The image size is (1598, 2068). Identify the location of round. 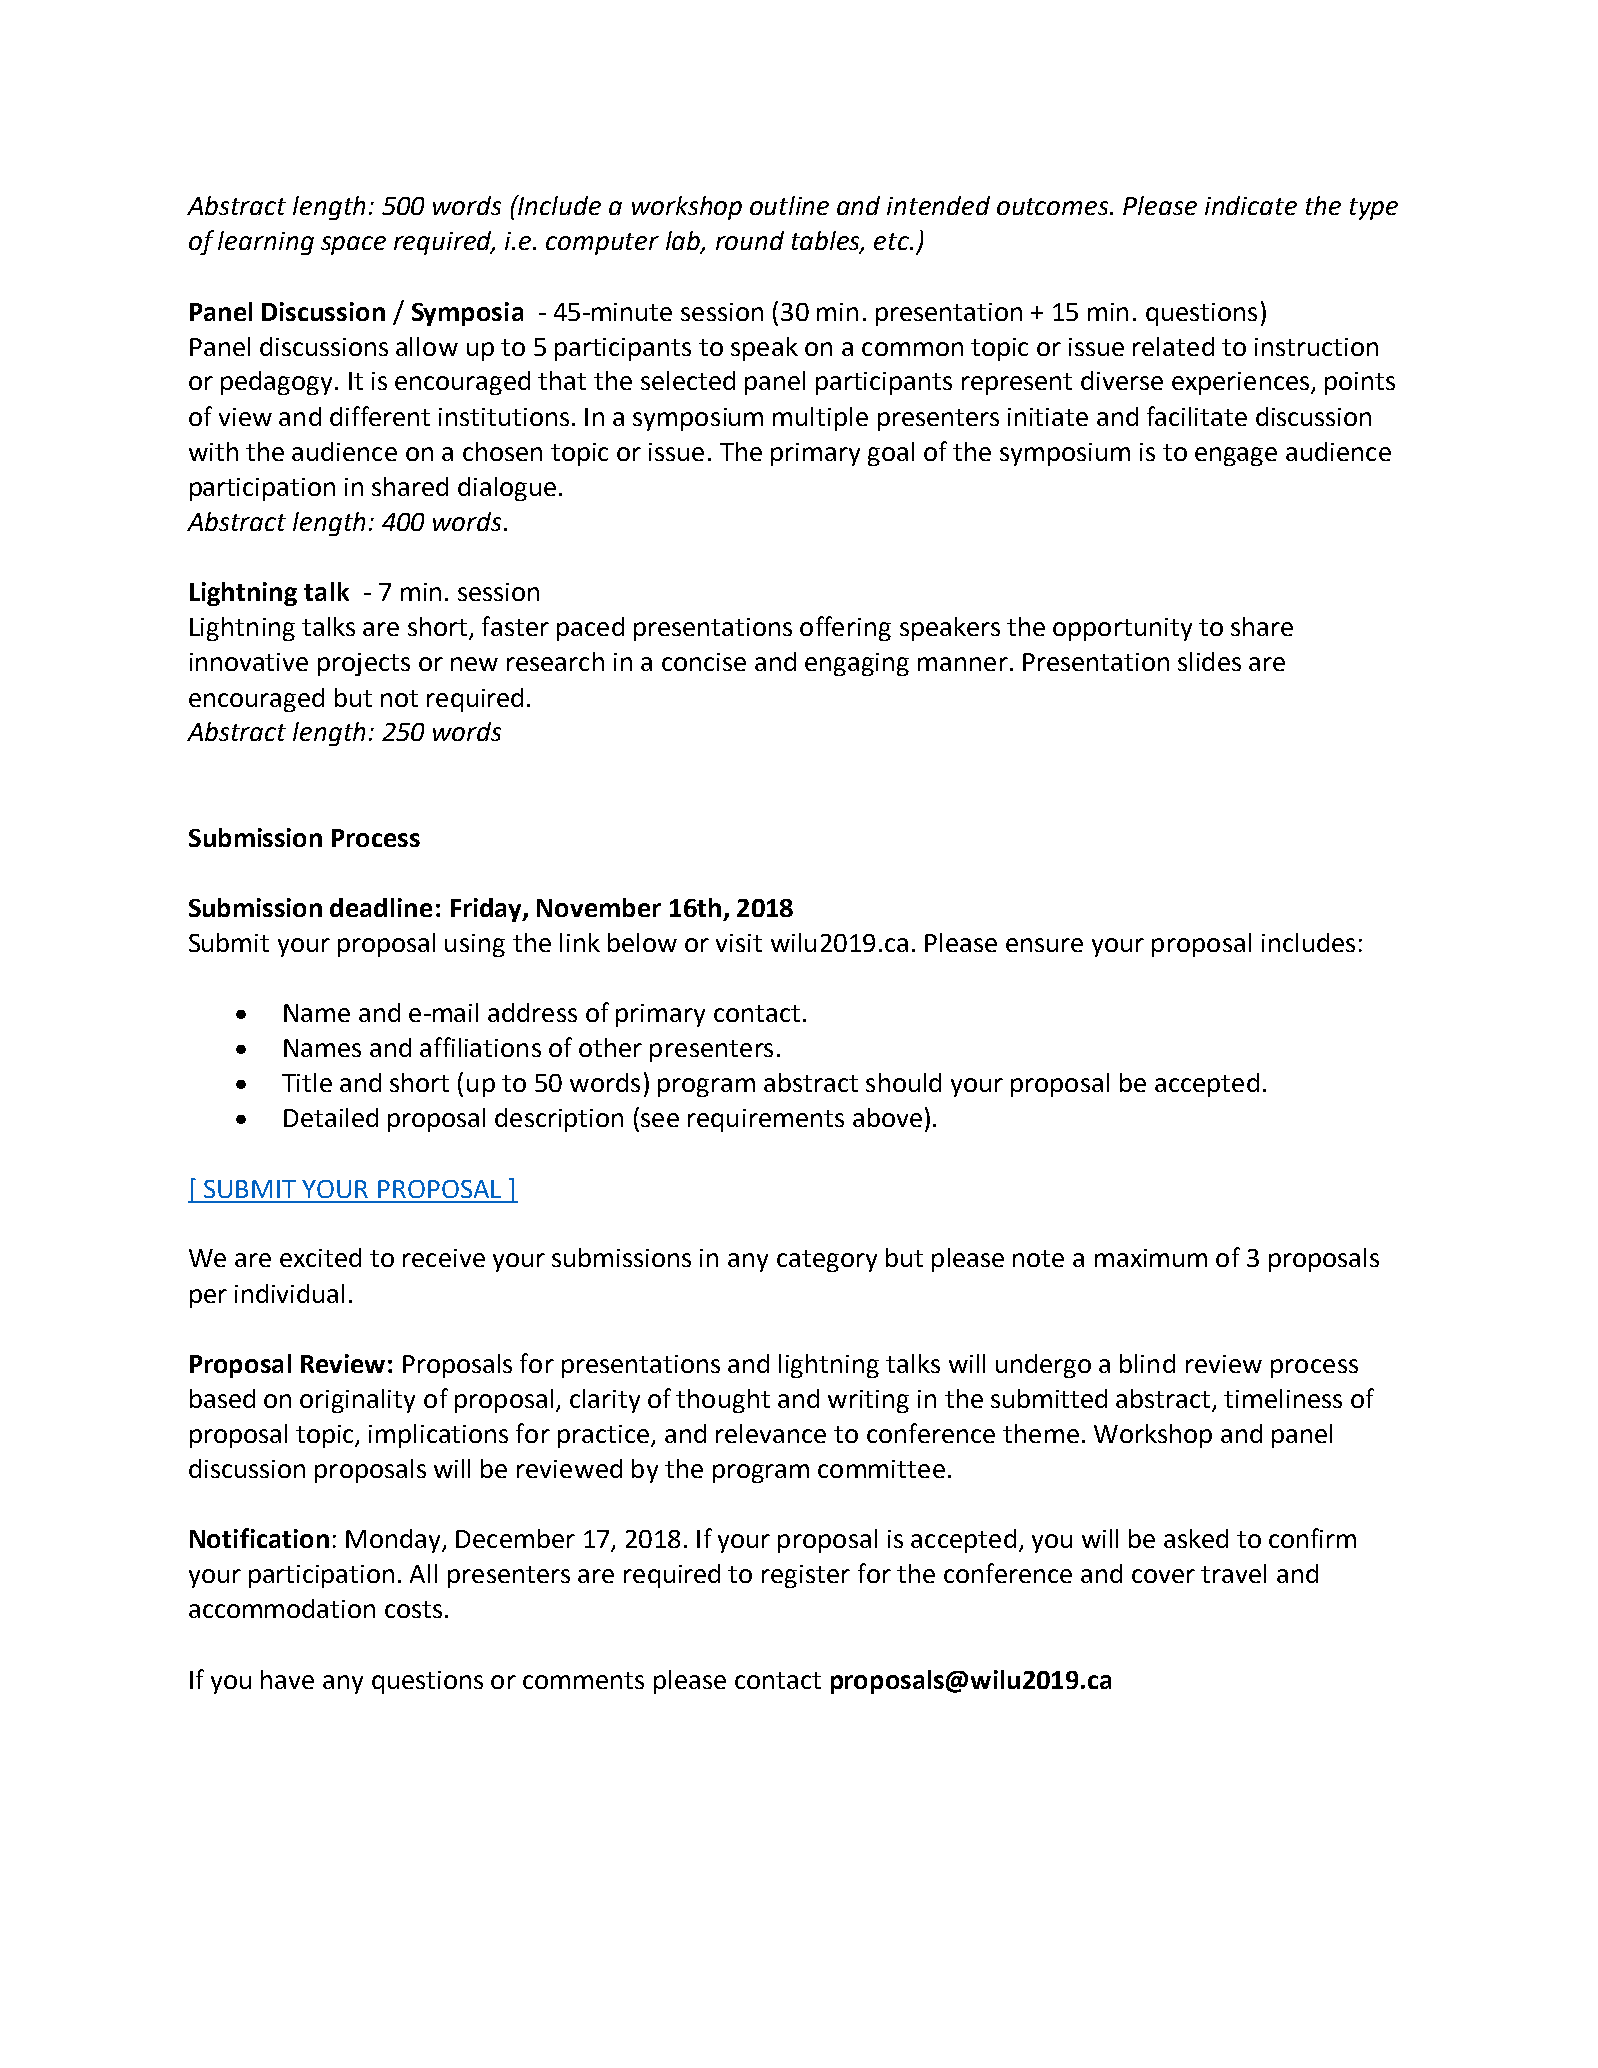
(750, 240).
